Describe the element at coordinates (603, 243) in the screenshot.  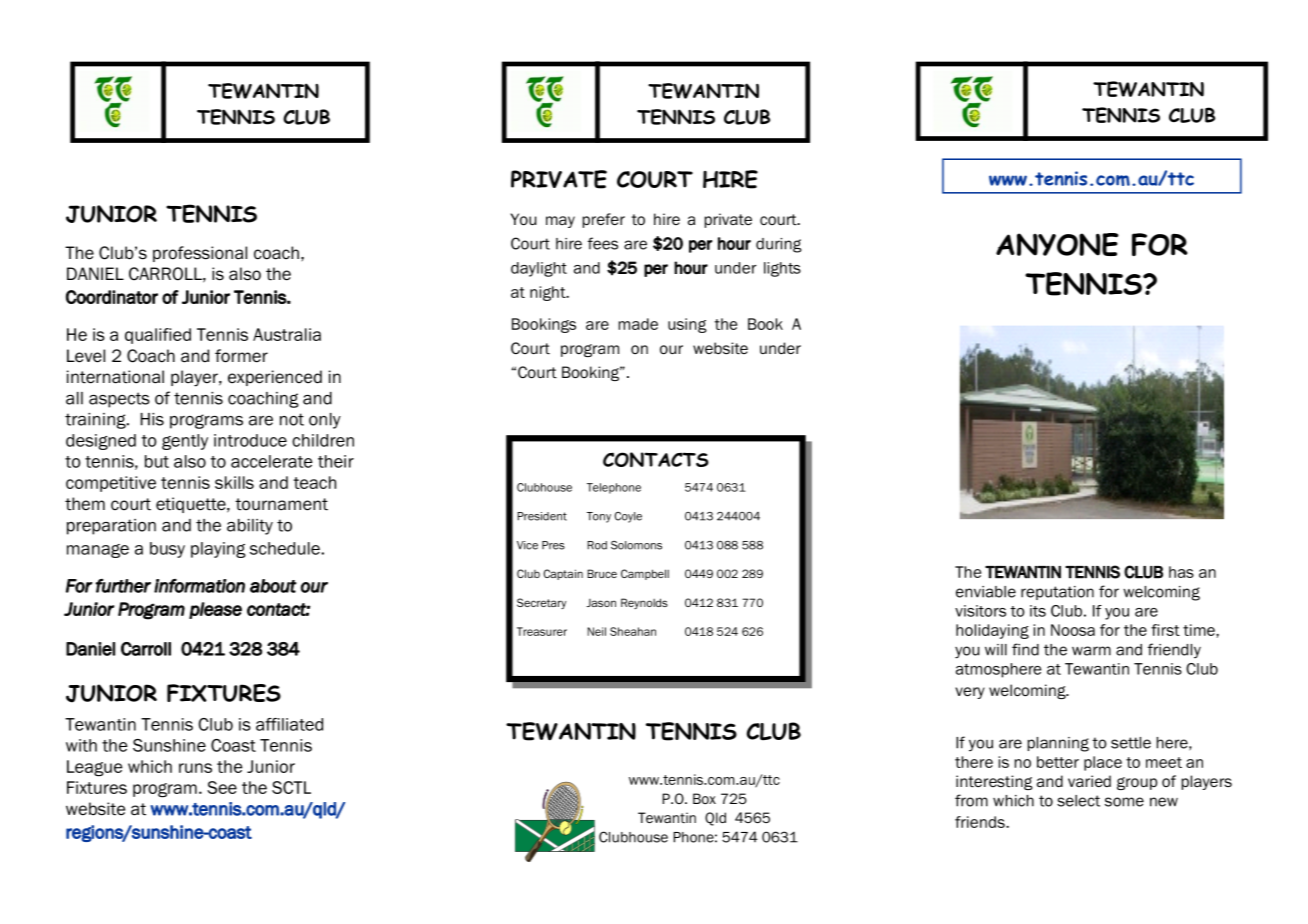
I see `fees` at that location.
